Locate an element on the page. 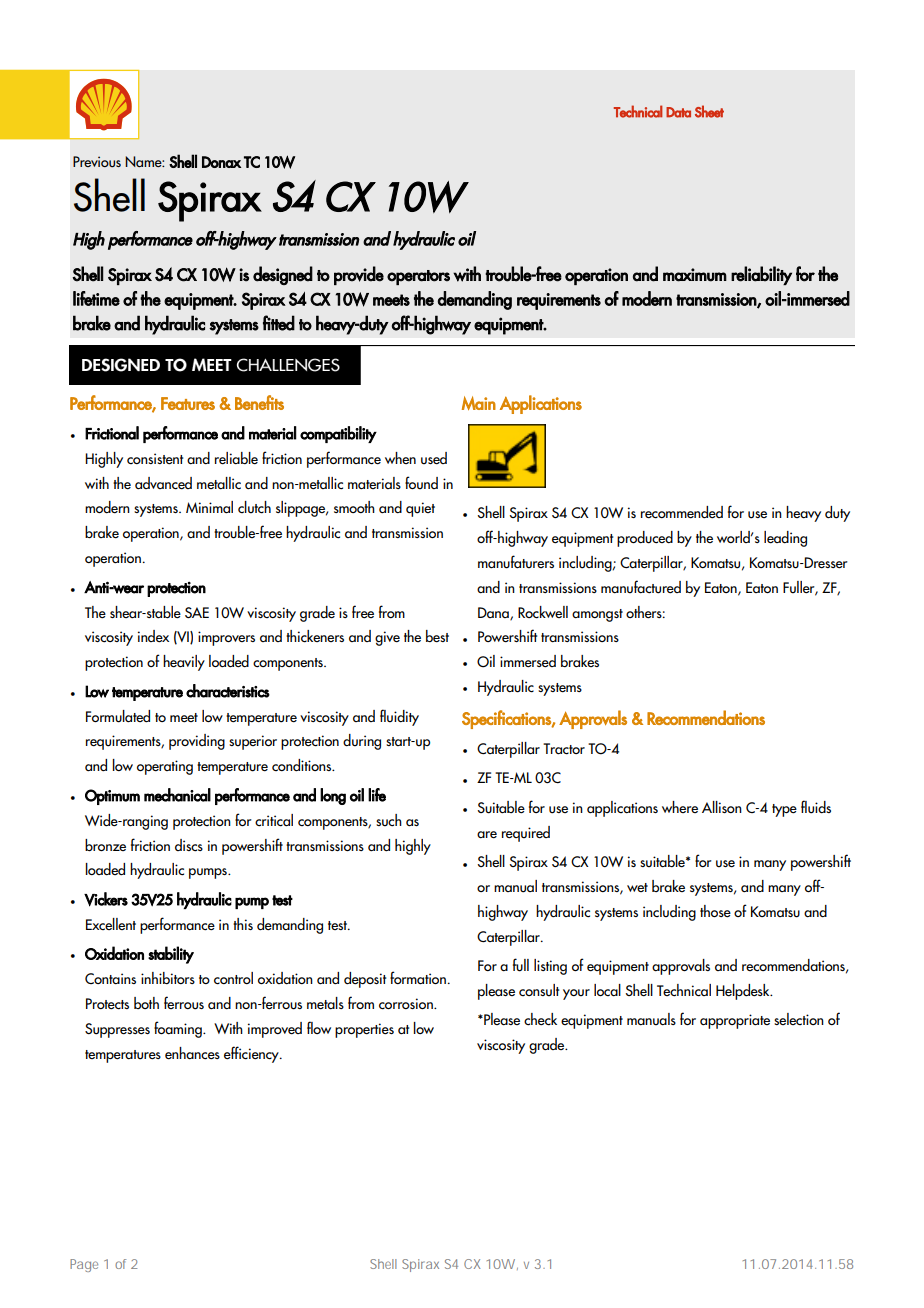 Image resolution: width=924 pixels, height=1308 pixels. Previous is located at coordinates (97, 162).
